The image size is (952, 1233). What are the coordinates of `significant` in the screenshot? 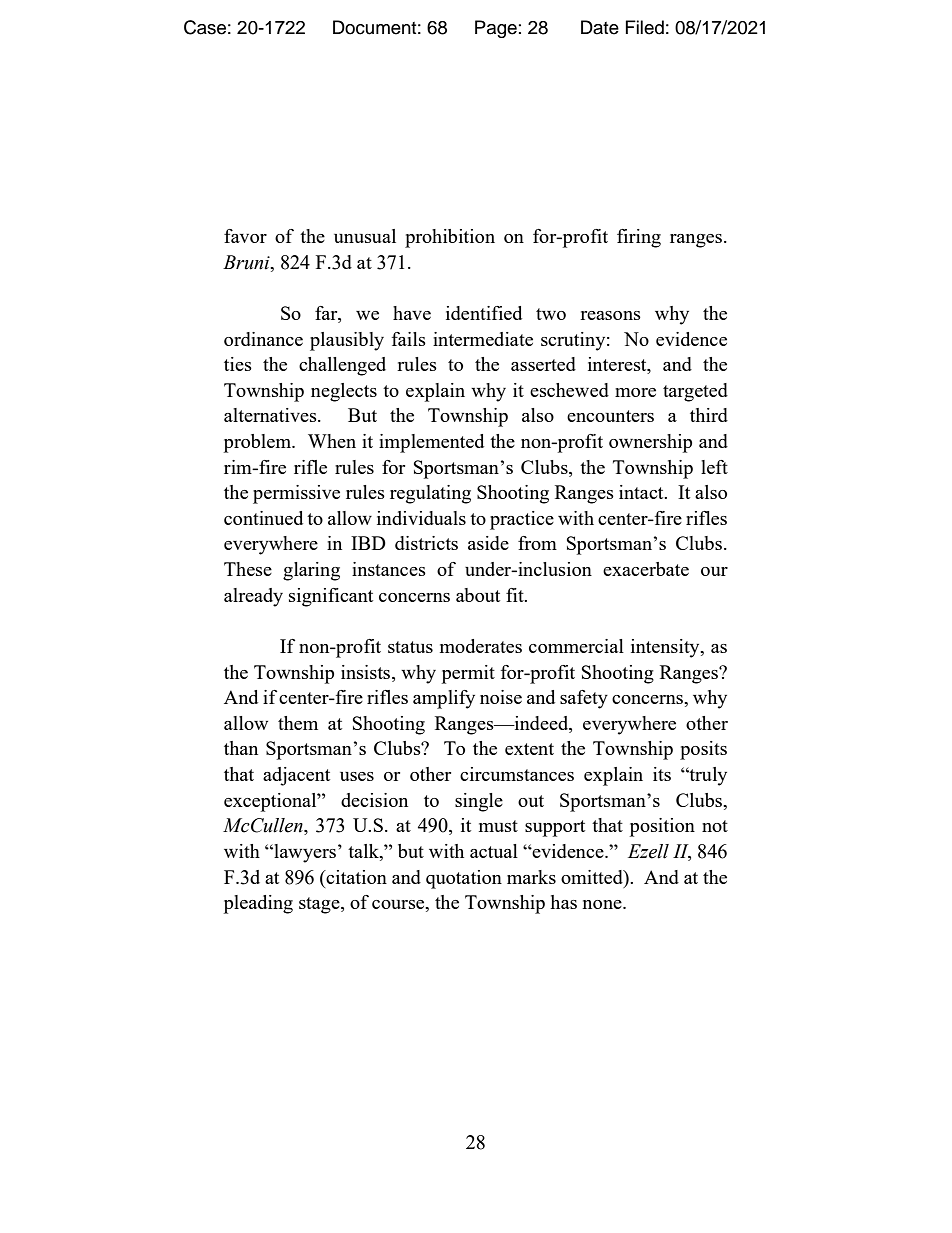 It's located at (331, 597).
